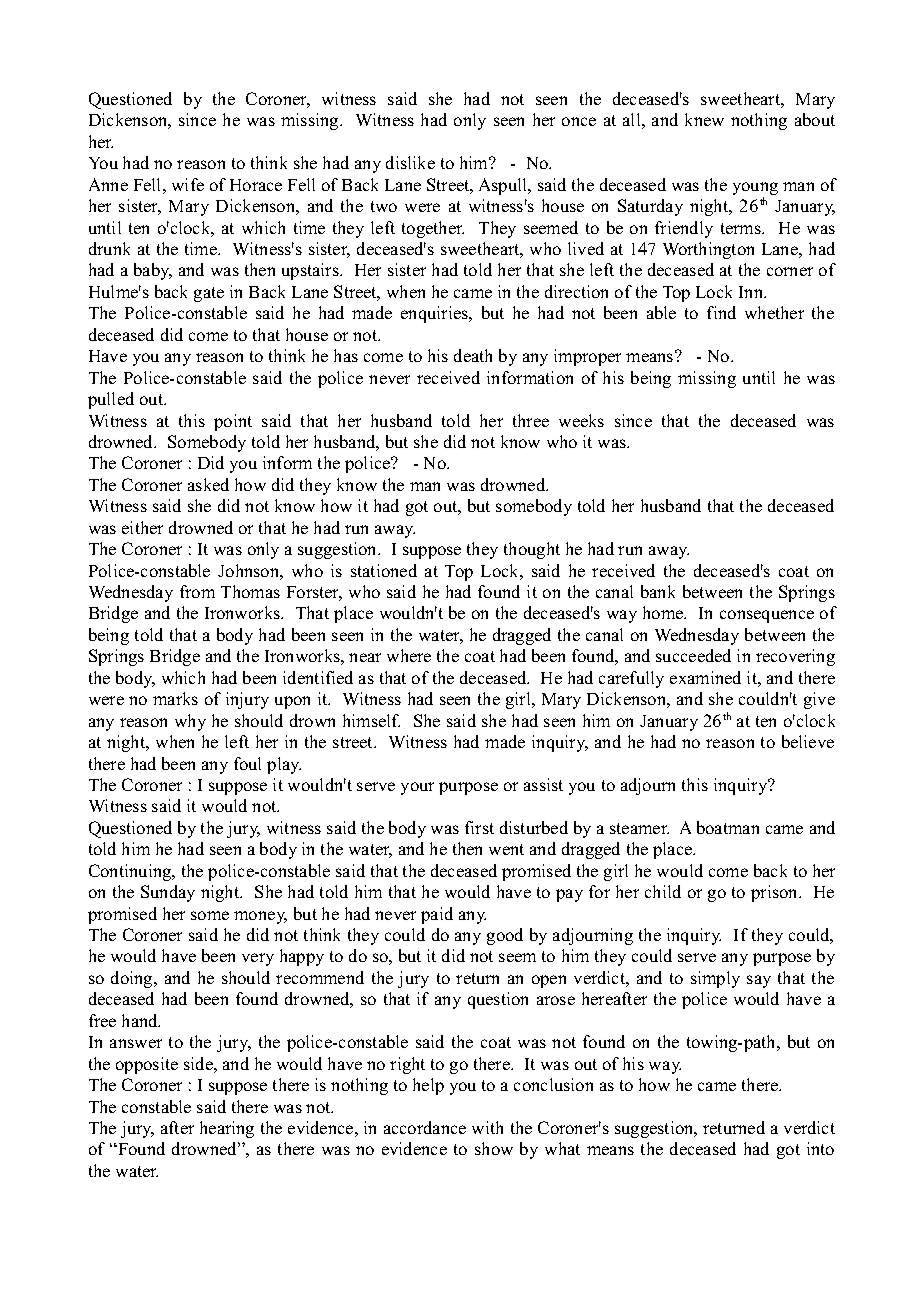 This screenshot has width=924, height=1308. What do you see at coordinates (227, 1129) in the screenshot?
I see `hearing` at bounding box center [227, 1129].
